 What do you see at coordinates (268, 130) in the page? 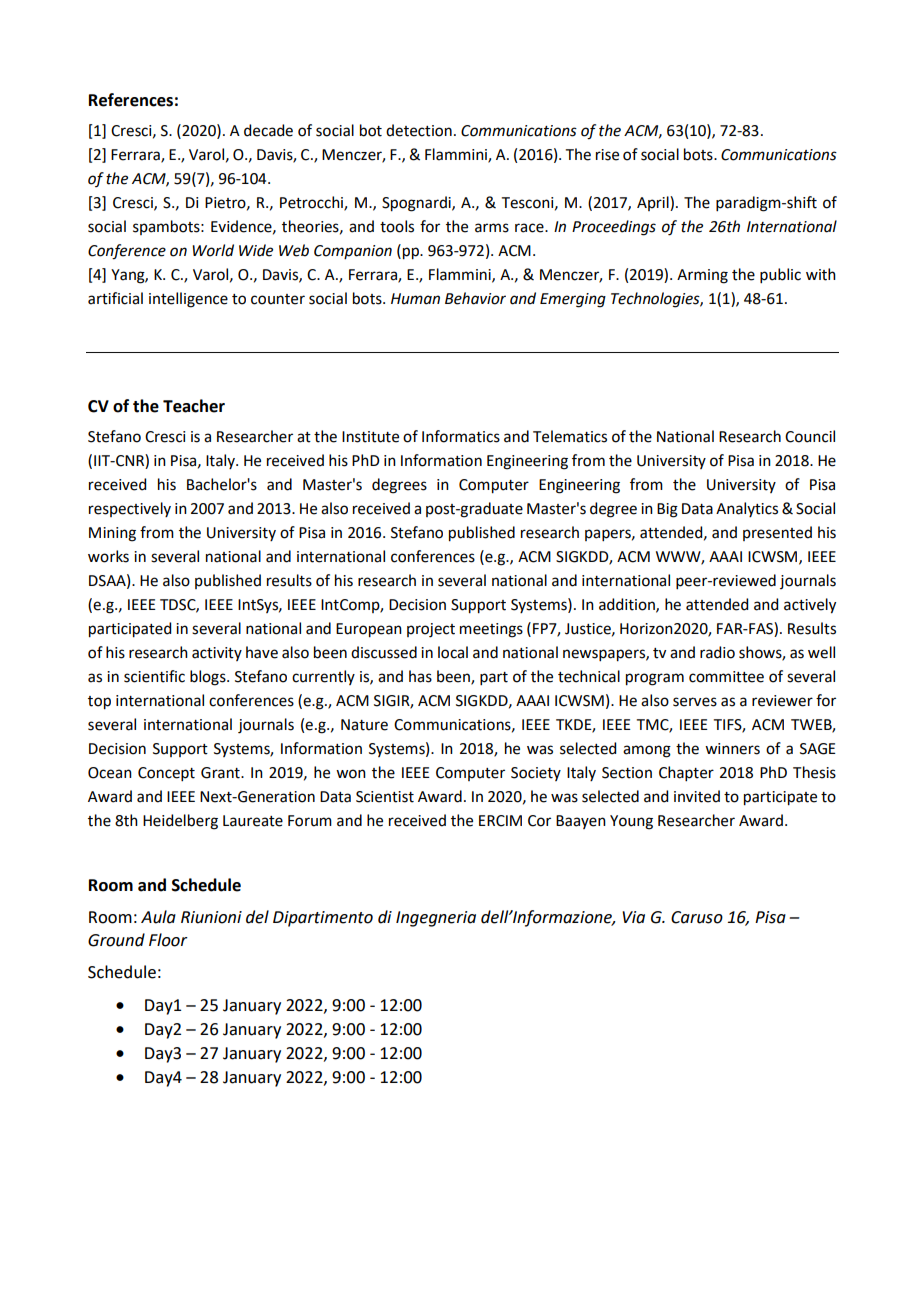
I see `decade` at bounding box center [268, 130].
